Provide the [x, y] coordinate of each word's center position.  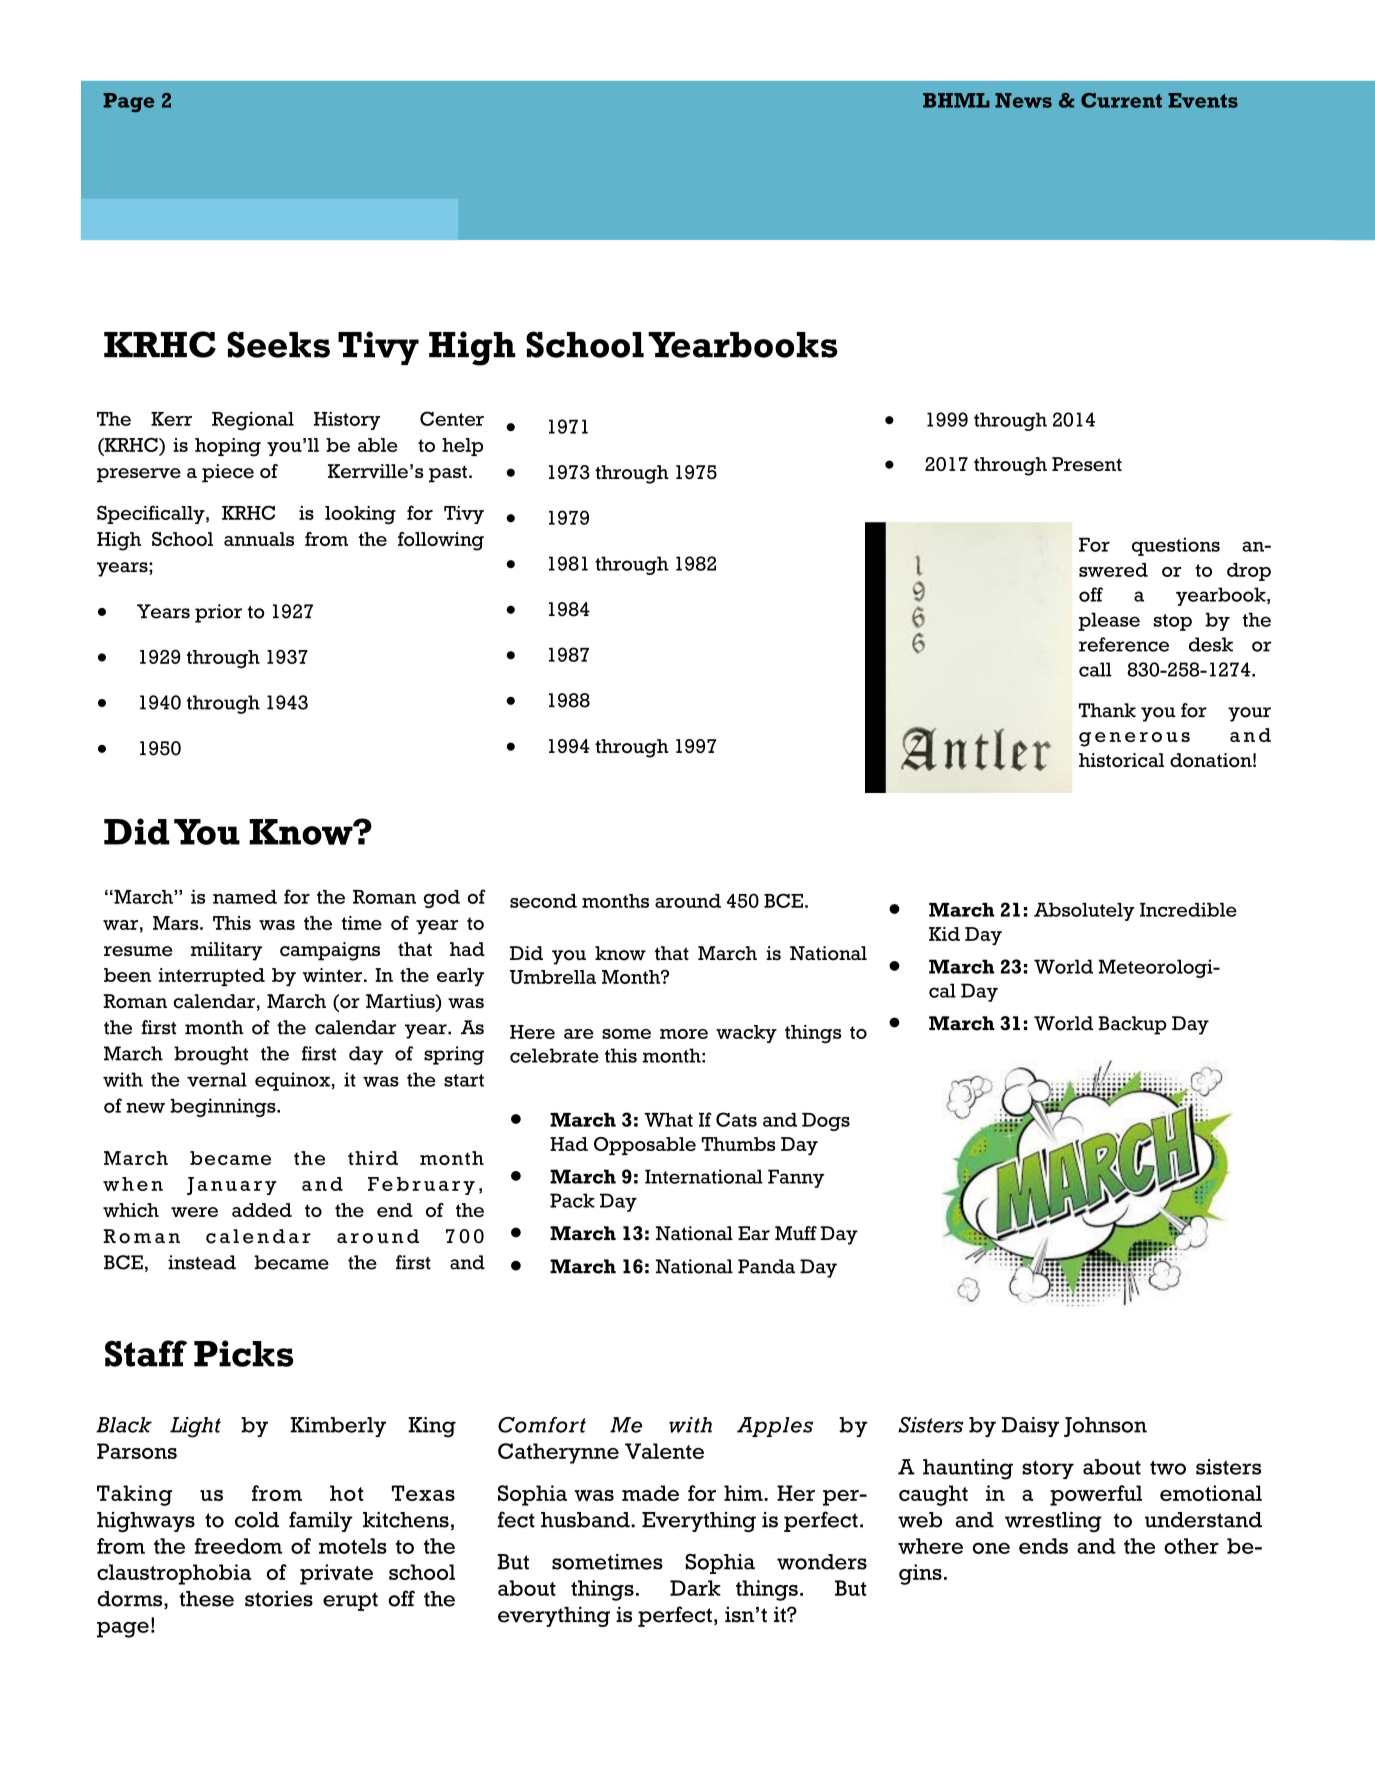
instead [202, 1262]
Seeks [278, 344]
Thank [1107, 710]
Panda [766, 1266]
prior [218, 613]
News [1023, 100]
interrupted [212, 977]
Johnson [1105, 1427]
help [462, 447]
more [684, 1034]
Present [1087, 464]
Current [1121, 100]
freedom [238, 1546]
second [543, 901]
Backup [1132, 1025]
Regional [253, 420]
